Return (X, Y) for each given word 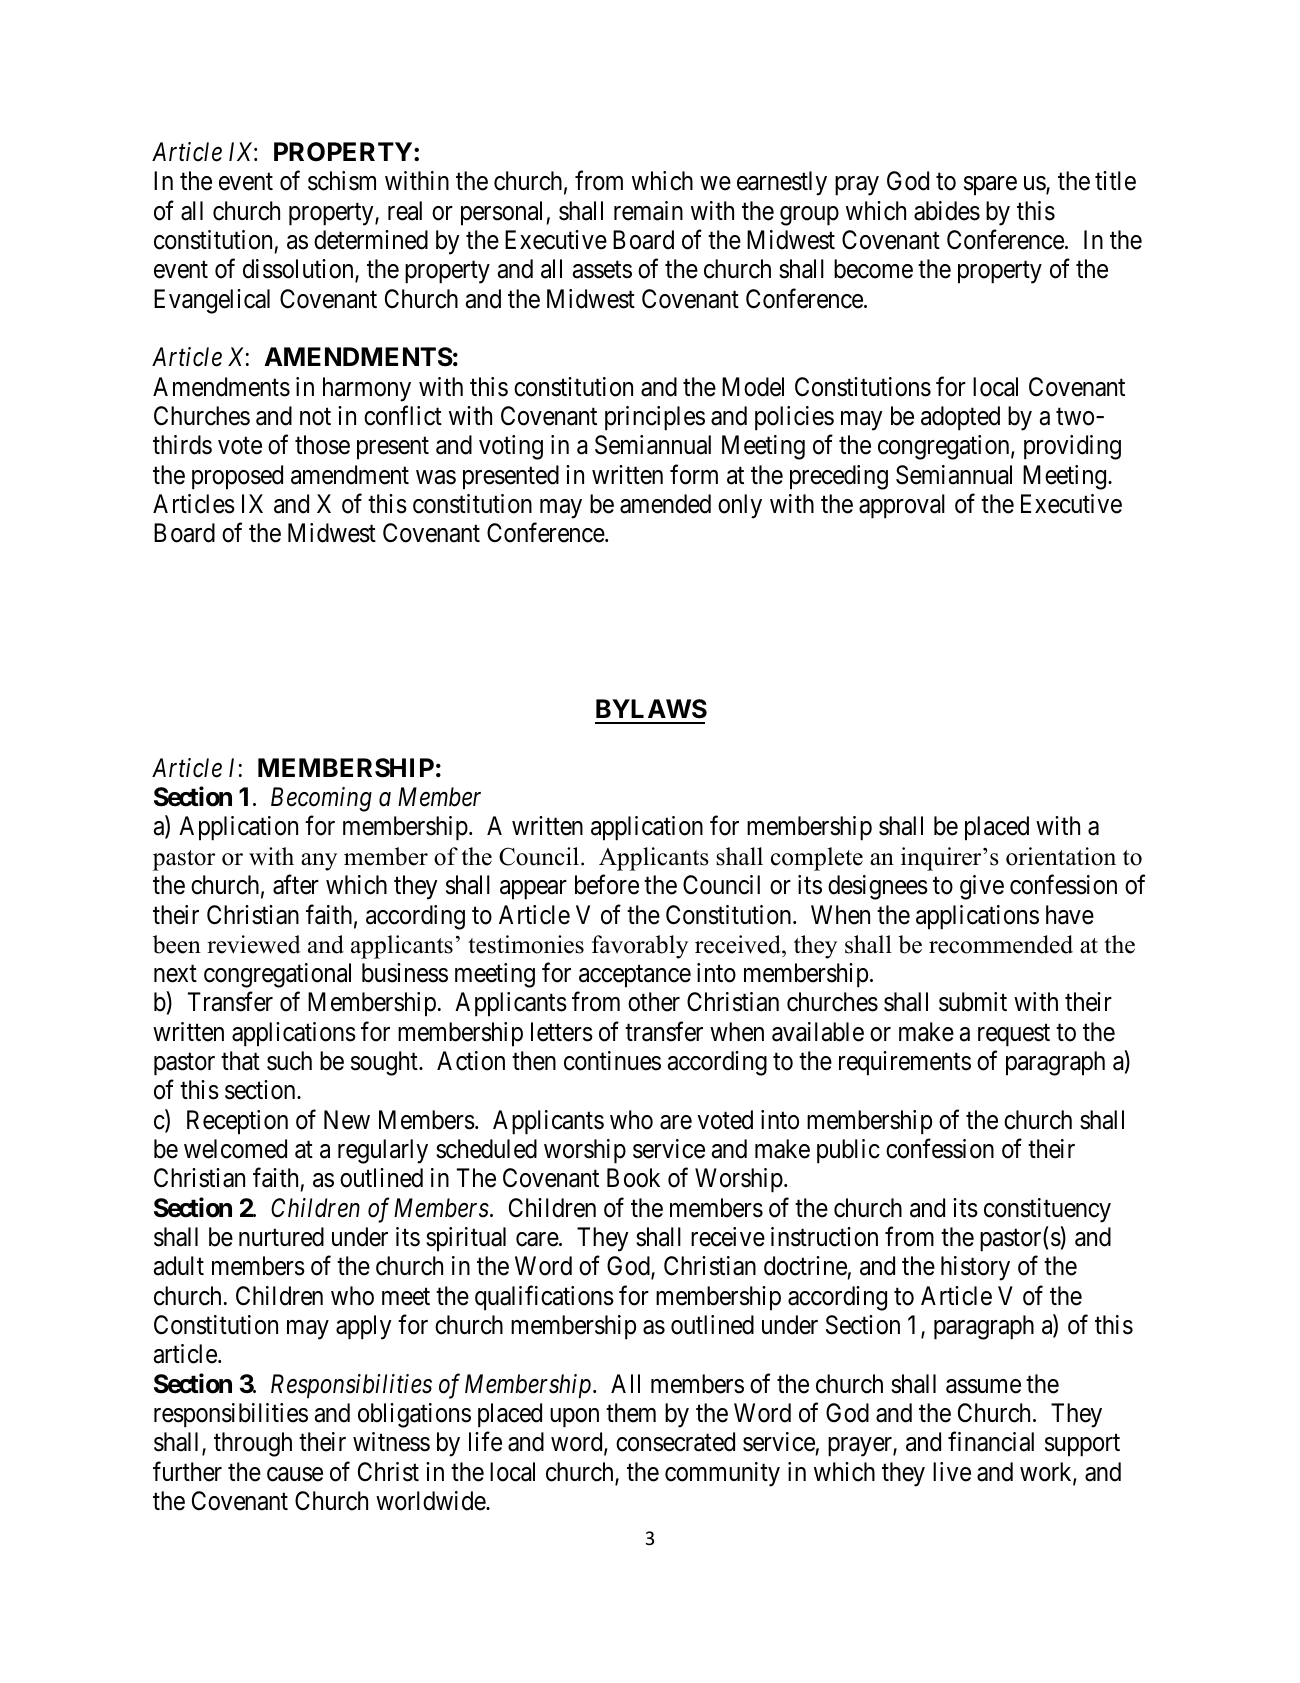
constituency (1047, 1210)
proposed (237, 477)
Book (633, 1178)
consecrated (675, 1442)
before (607, 885)
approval (902, 506)
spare (990, 186)
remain (648, 211)
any (319, 862)
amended (665, 504)
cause (295, 1474)
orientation (1061, 856)
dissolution (299, 270)
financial (991, 1442)
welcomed (235, 1149)
